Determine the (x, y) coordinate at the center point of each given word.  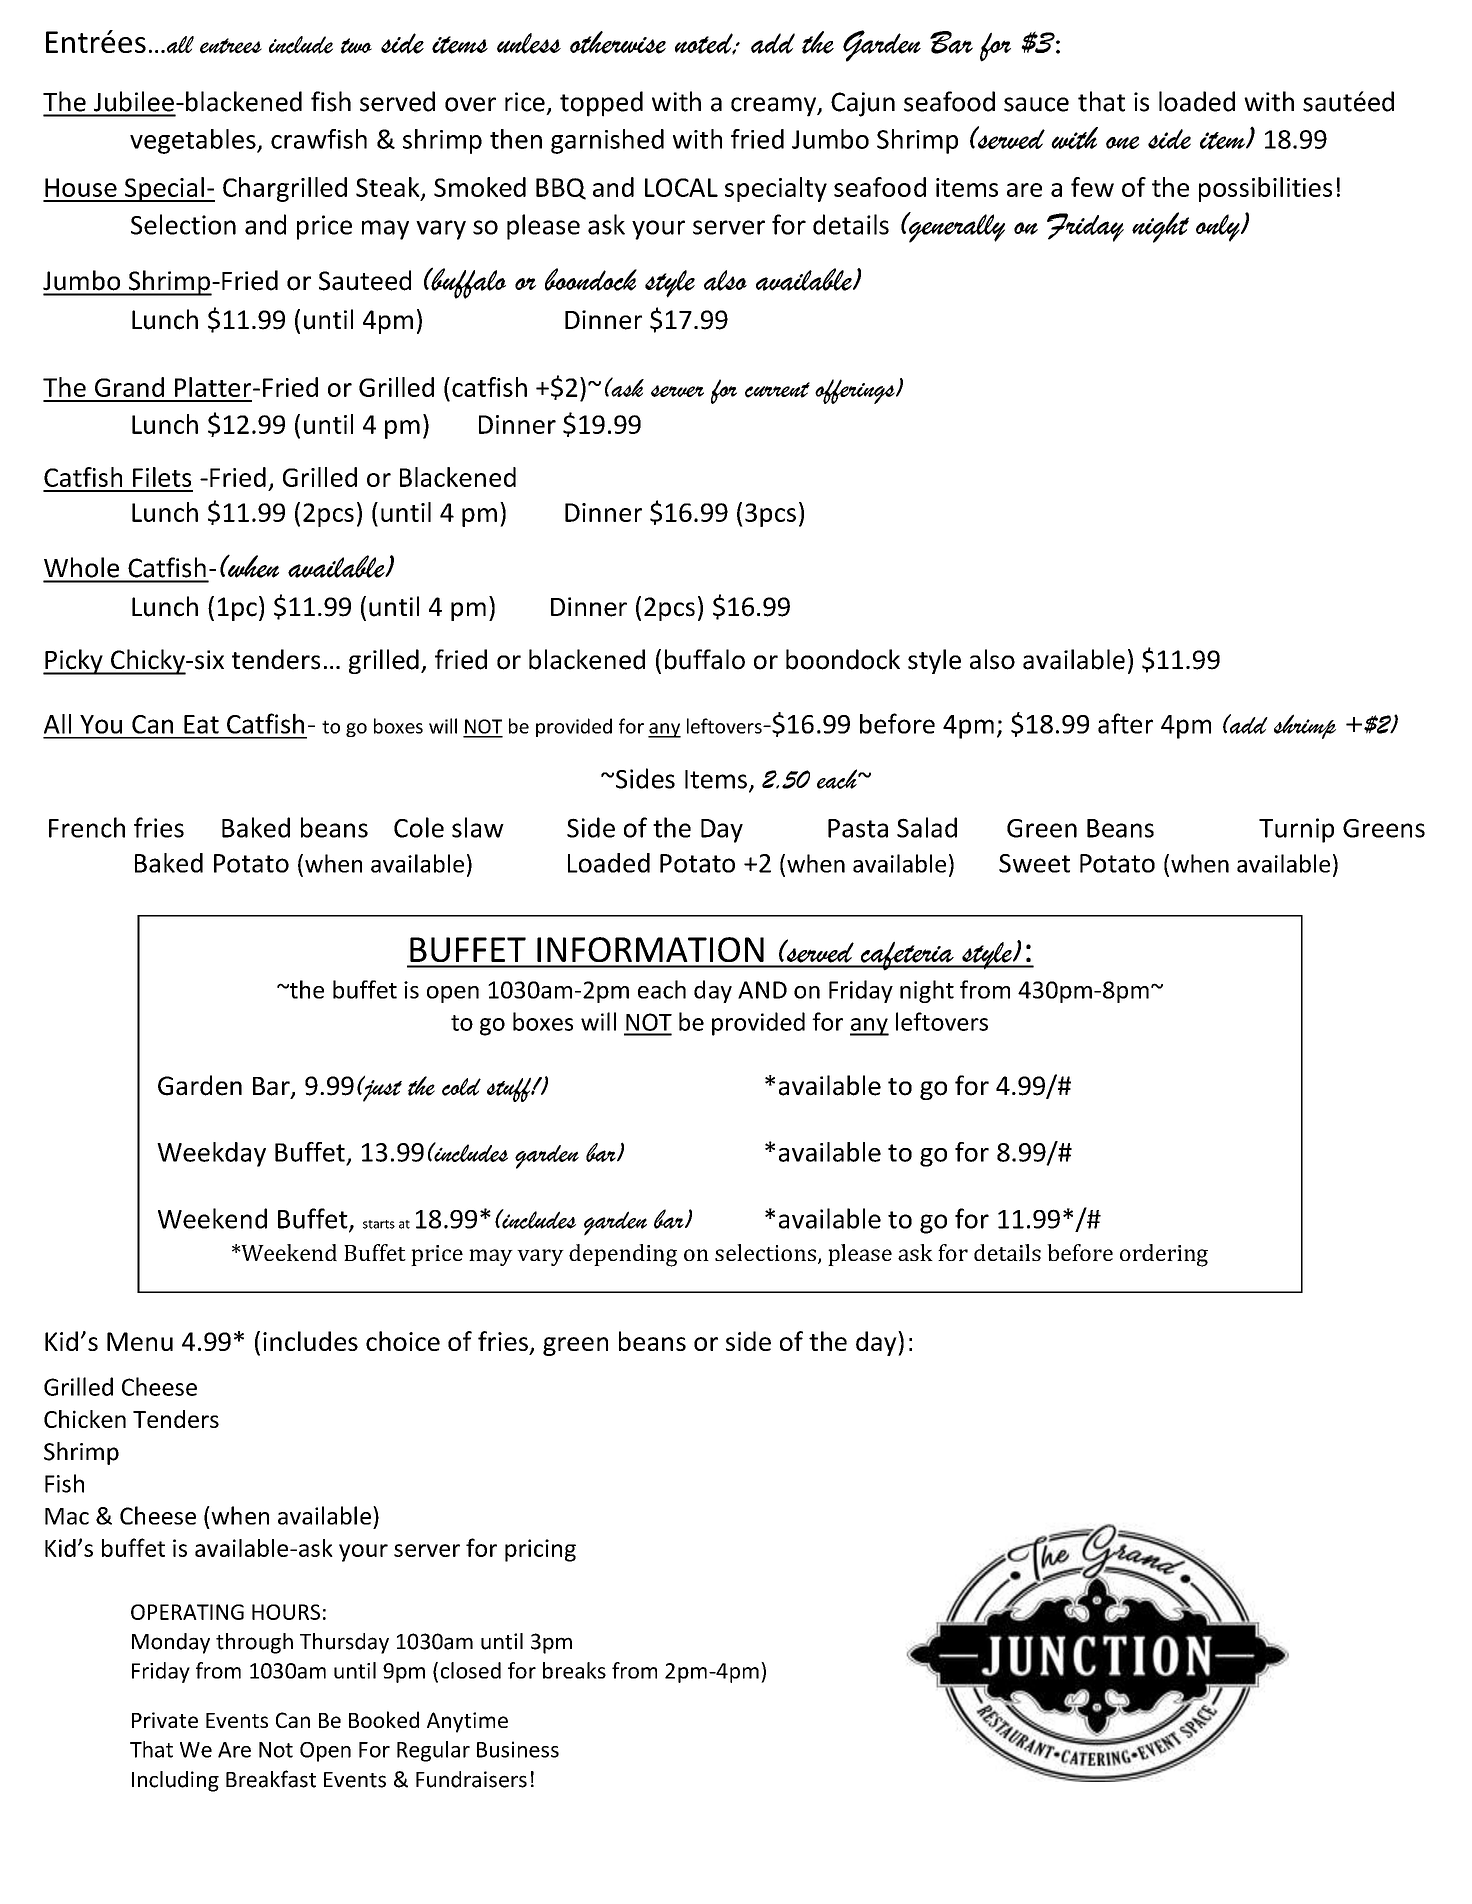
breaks (574, 1670)
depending (623, 1255)
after (1125, 723)
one (1122, 142)
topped (601, 104)
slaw (478, 827)
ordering (1164, 1255)
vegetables (194, 141)
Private (165, 1720)
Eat (201, 724)
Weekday (211, 1154)
